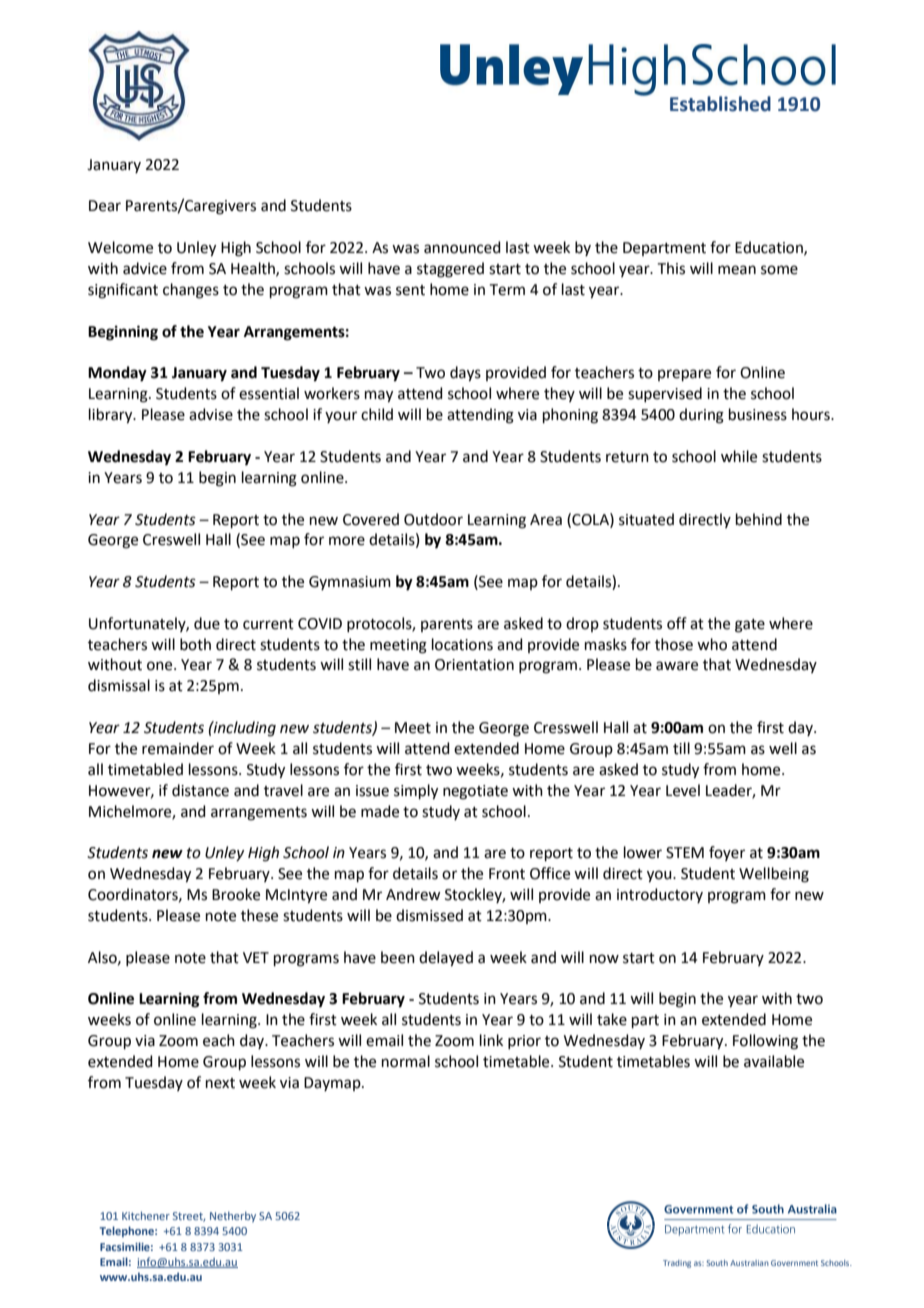 This image has height=1308, width=924. I want to click on Established, so click(720, 104).
